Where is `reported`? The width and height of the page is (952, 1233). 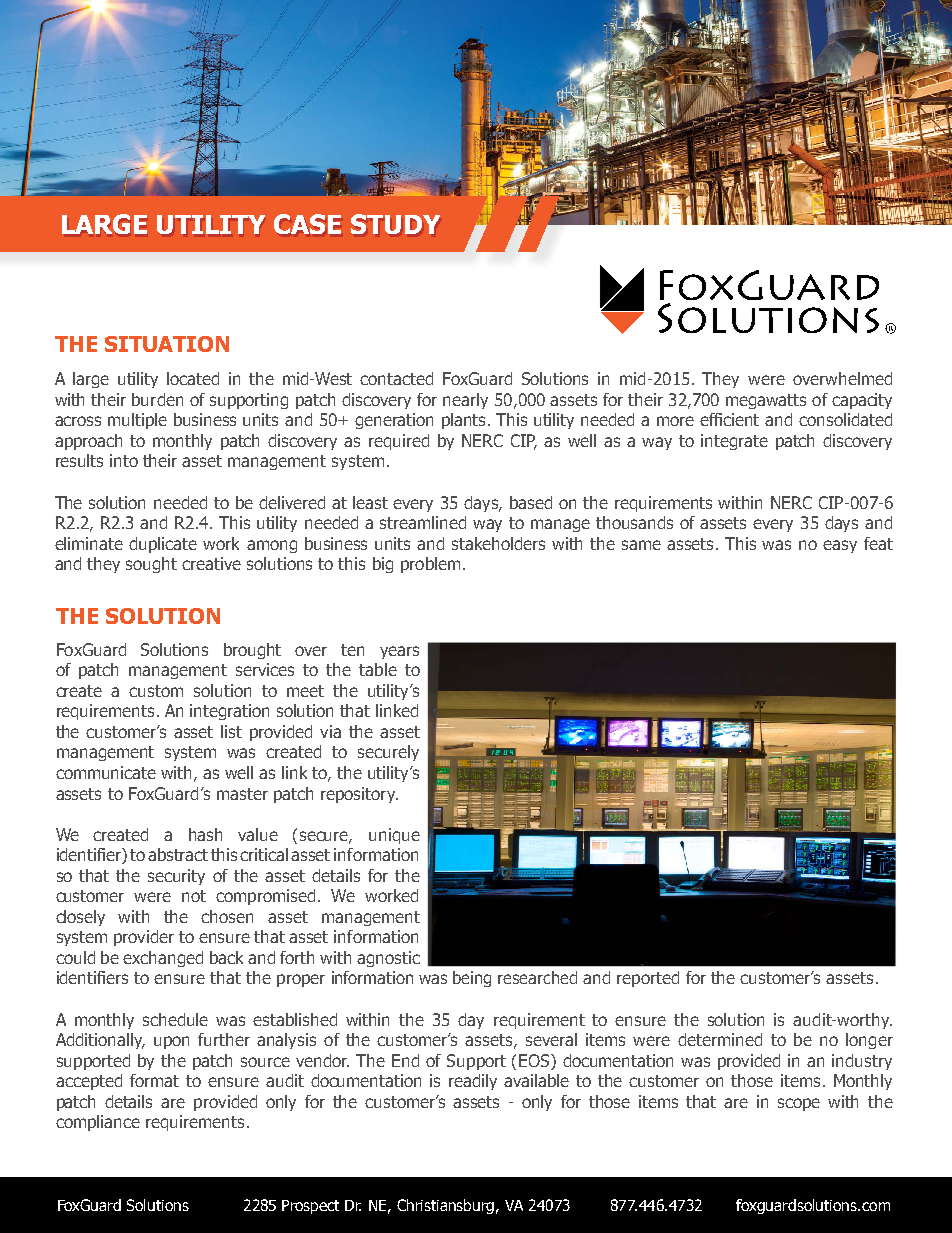
reported is located at coordinates (648, 979).
